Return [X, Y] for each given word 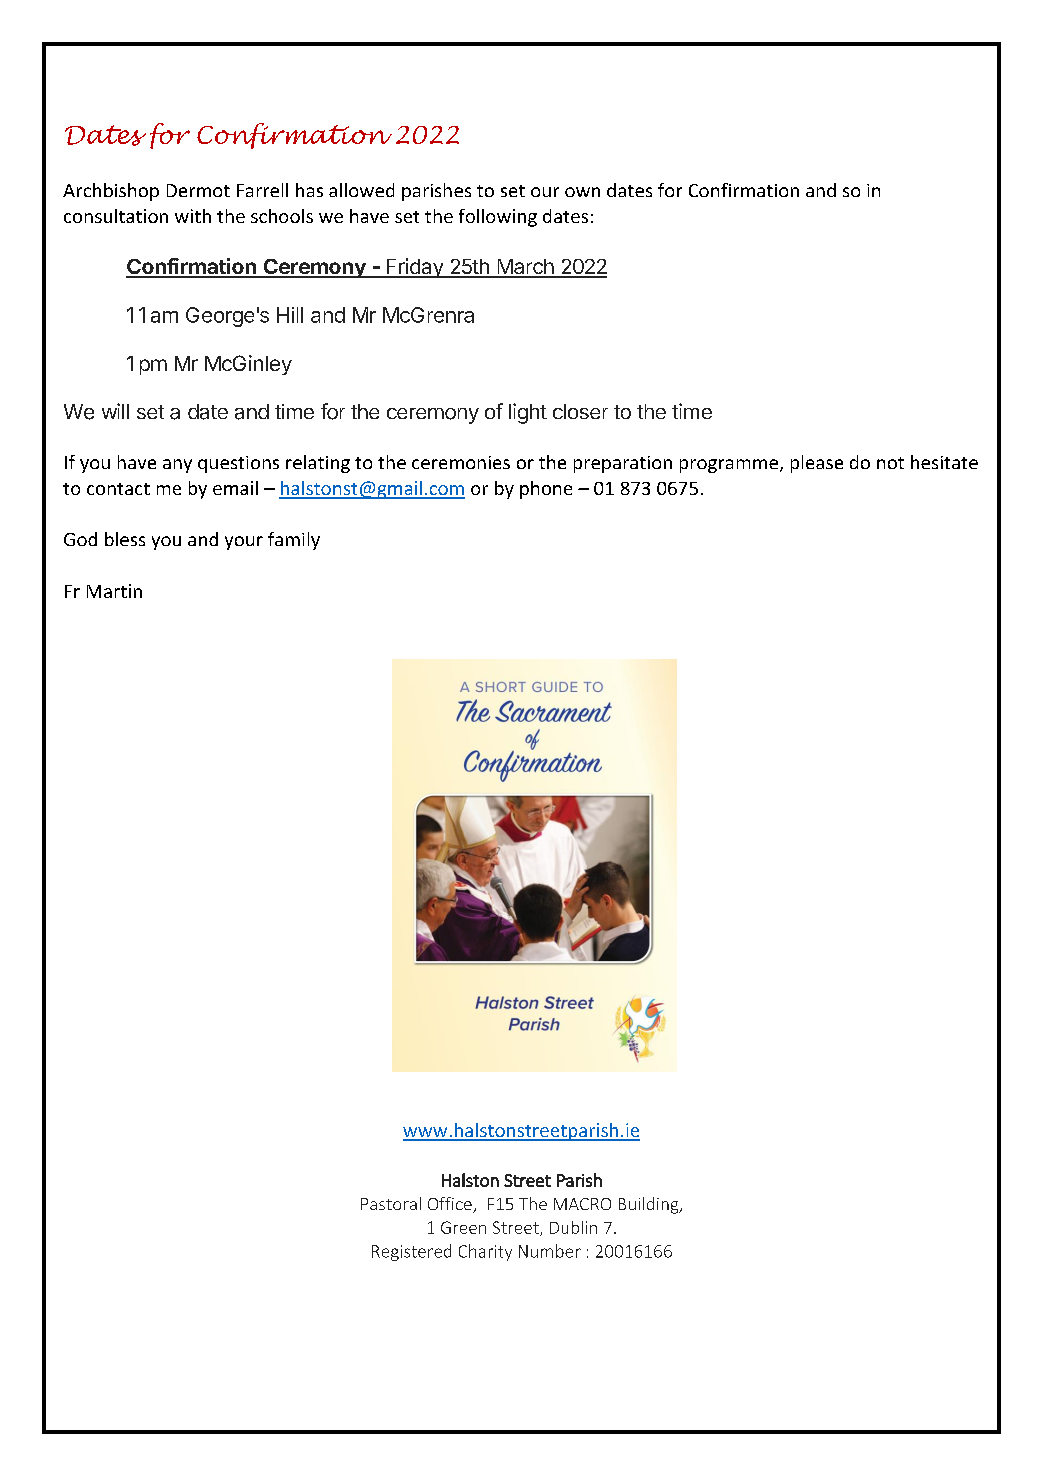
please [817, 464]
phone [546, 490]
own [582, 192]
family [294, 541]
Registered [411, 1252]
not [890, 463]
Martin [114, 591]
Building [650, 1205]
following [498, 218]
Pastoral [391, 1203]
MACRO [582, 1204]
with [193, 216]
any [177, 466]
